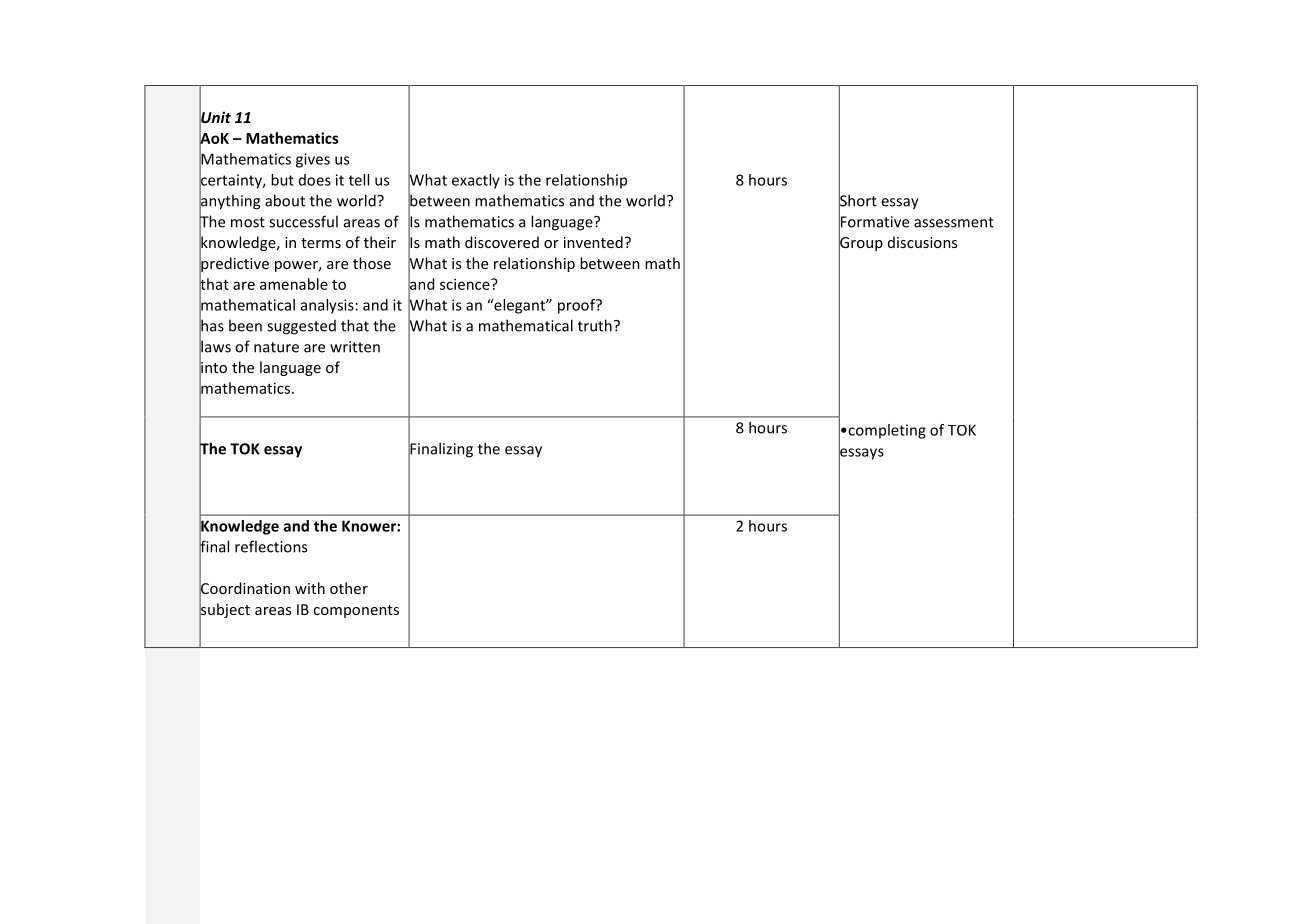  What do you see at coordinates (595, 325) in the screenshot?
I see `truth` at bounding box center [595, 325].
